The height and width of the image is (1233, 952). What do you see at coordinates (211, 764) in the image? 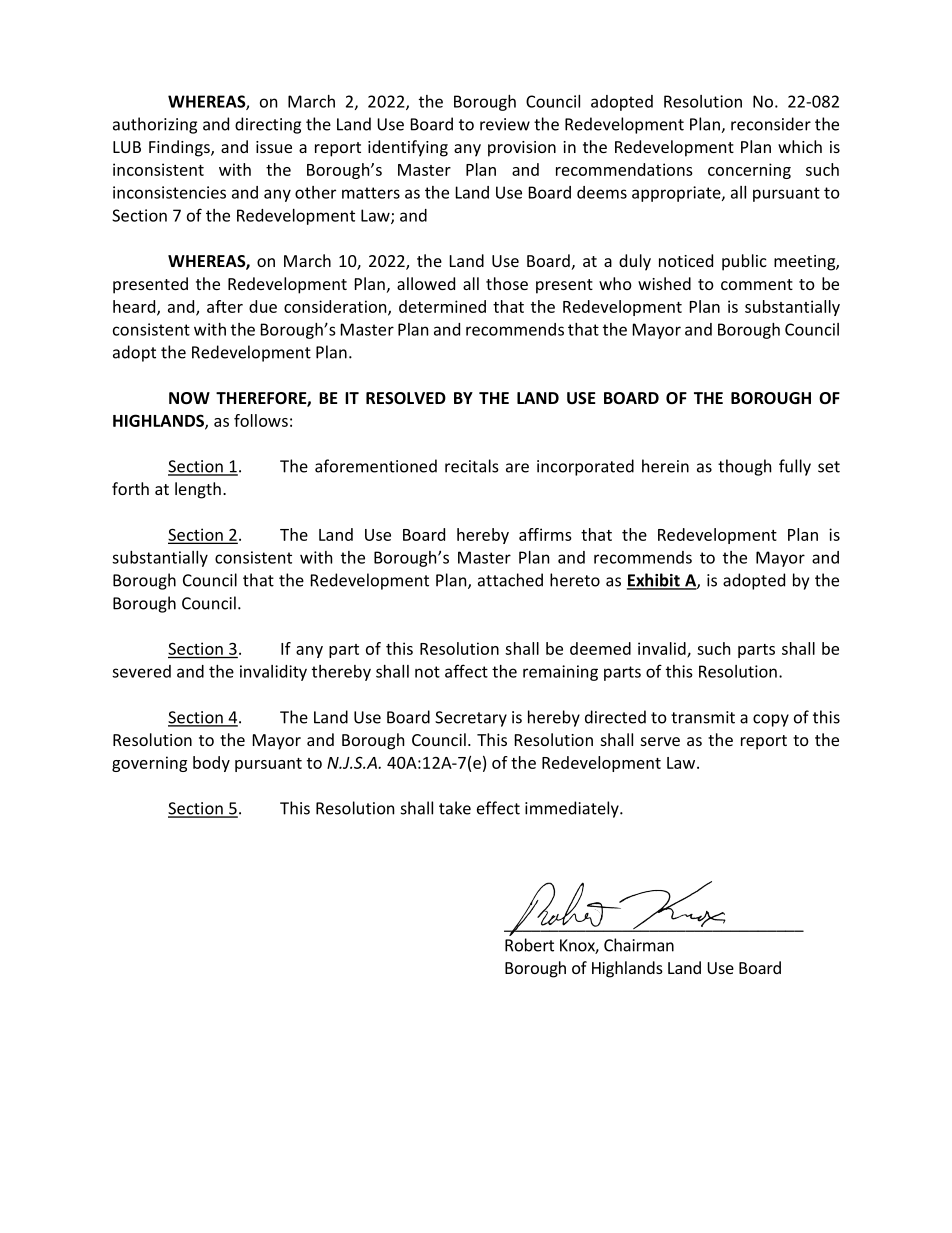
I see `body` at bounding box center [211, 764].
